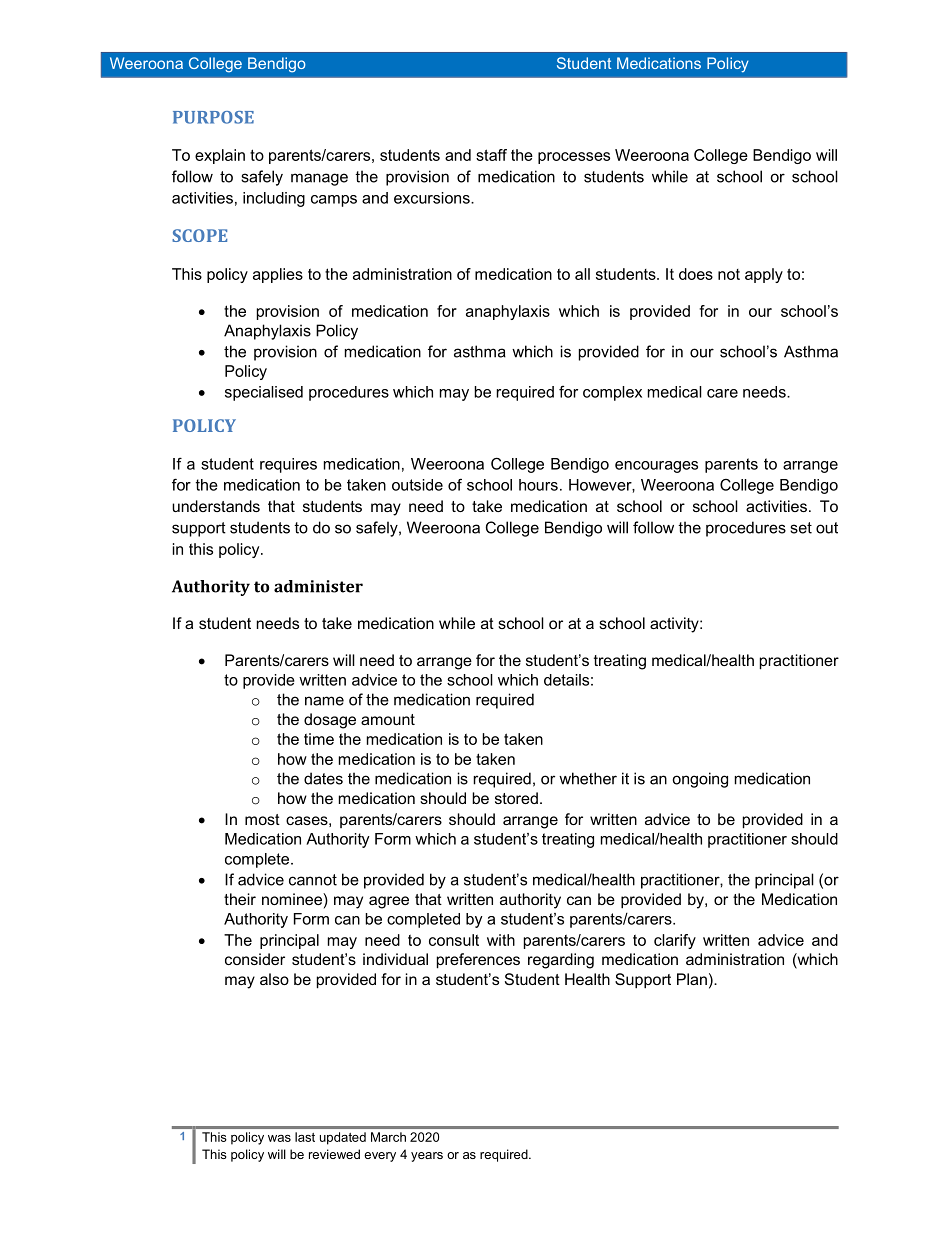 This screenshot has height=1233, width=952. I want to click on staff, so click(491, 155).
